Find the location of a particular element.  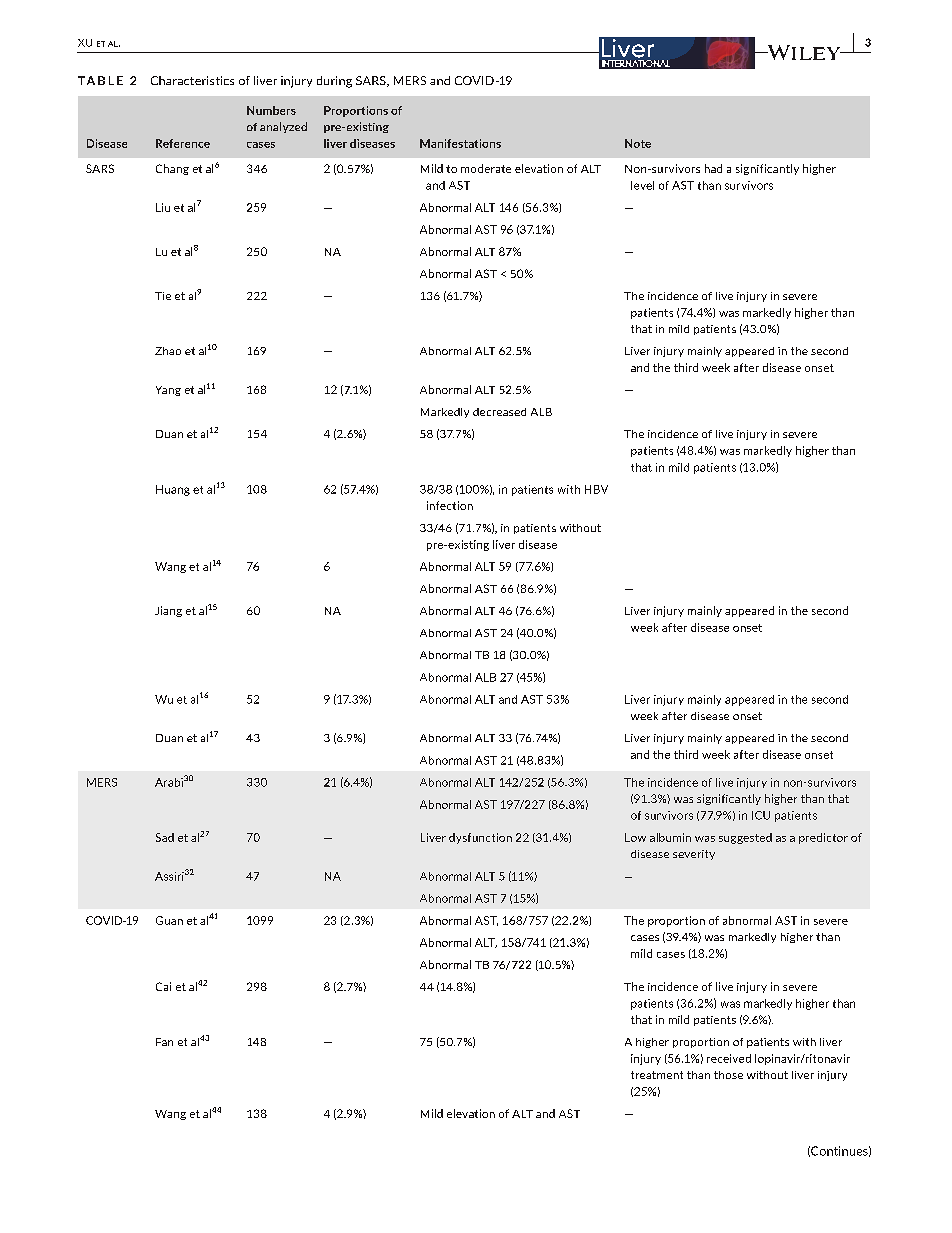

Manifestations is located at coordinates (460, 143).
